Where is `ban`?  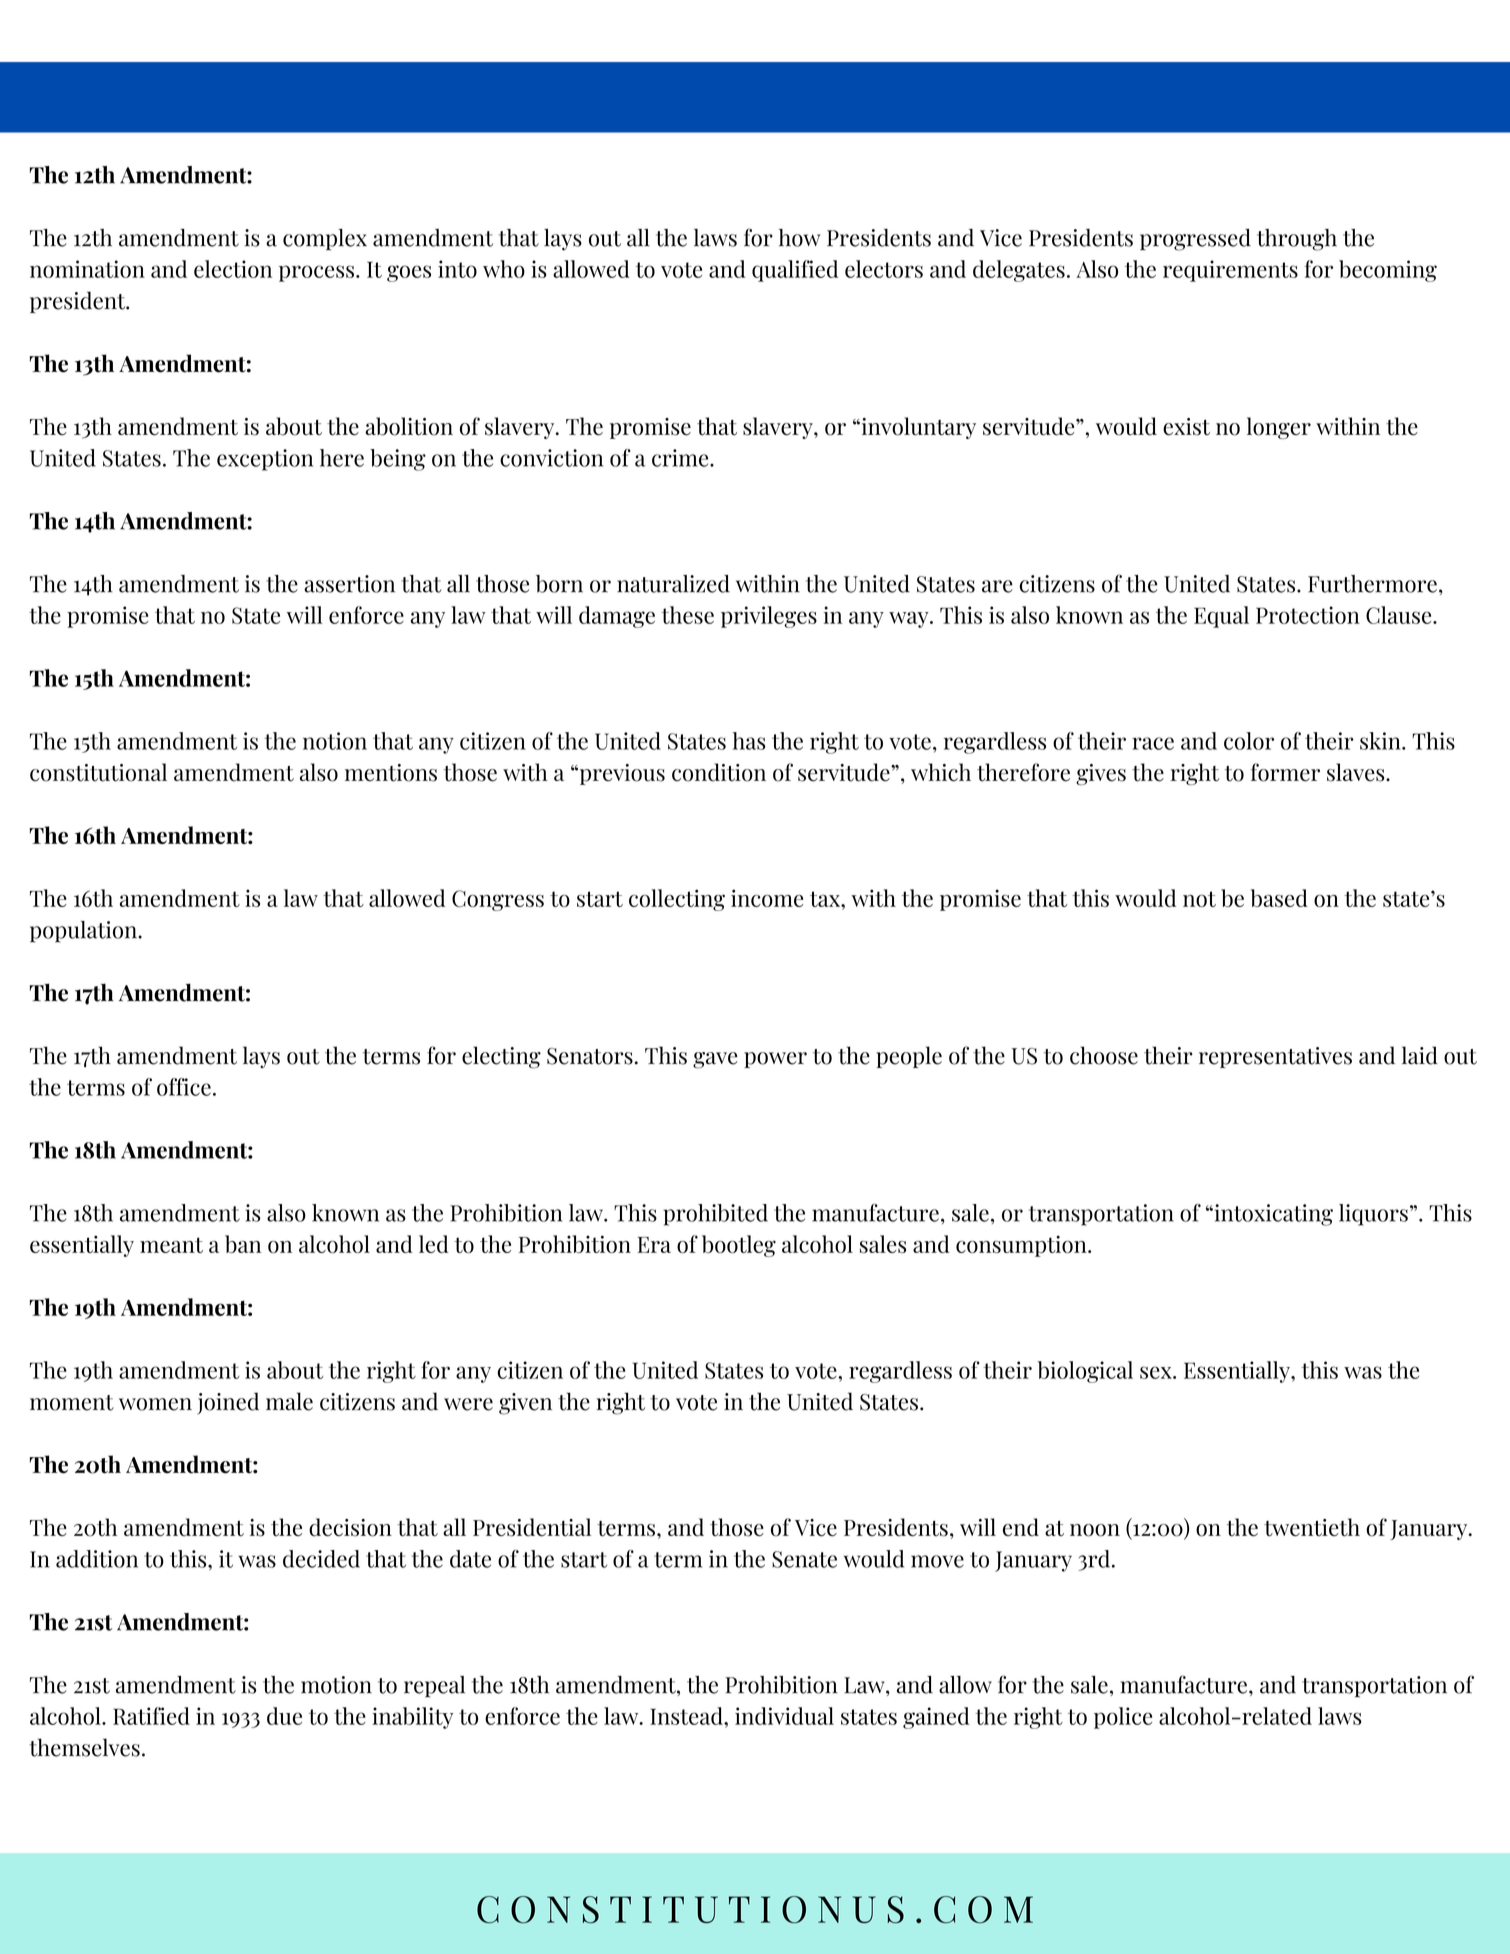 ban is located at coordinates (243, 1244).
